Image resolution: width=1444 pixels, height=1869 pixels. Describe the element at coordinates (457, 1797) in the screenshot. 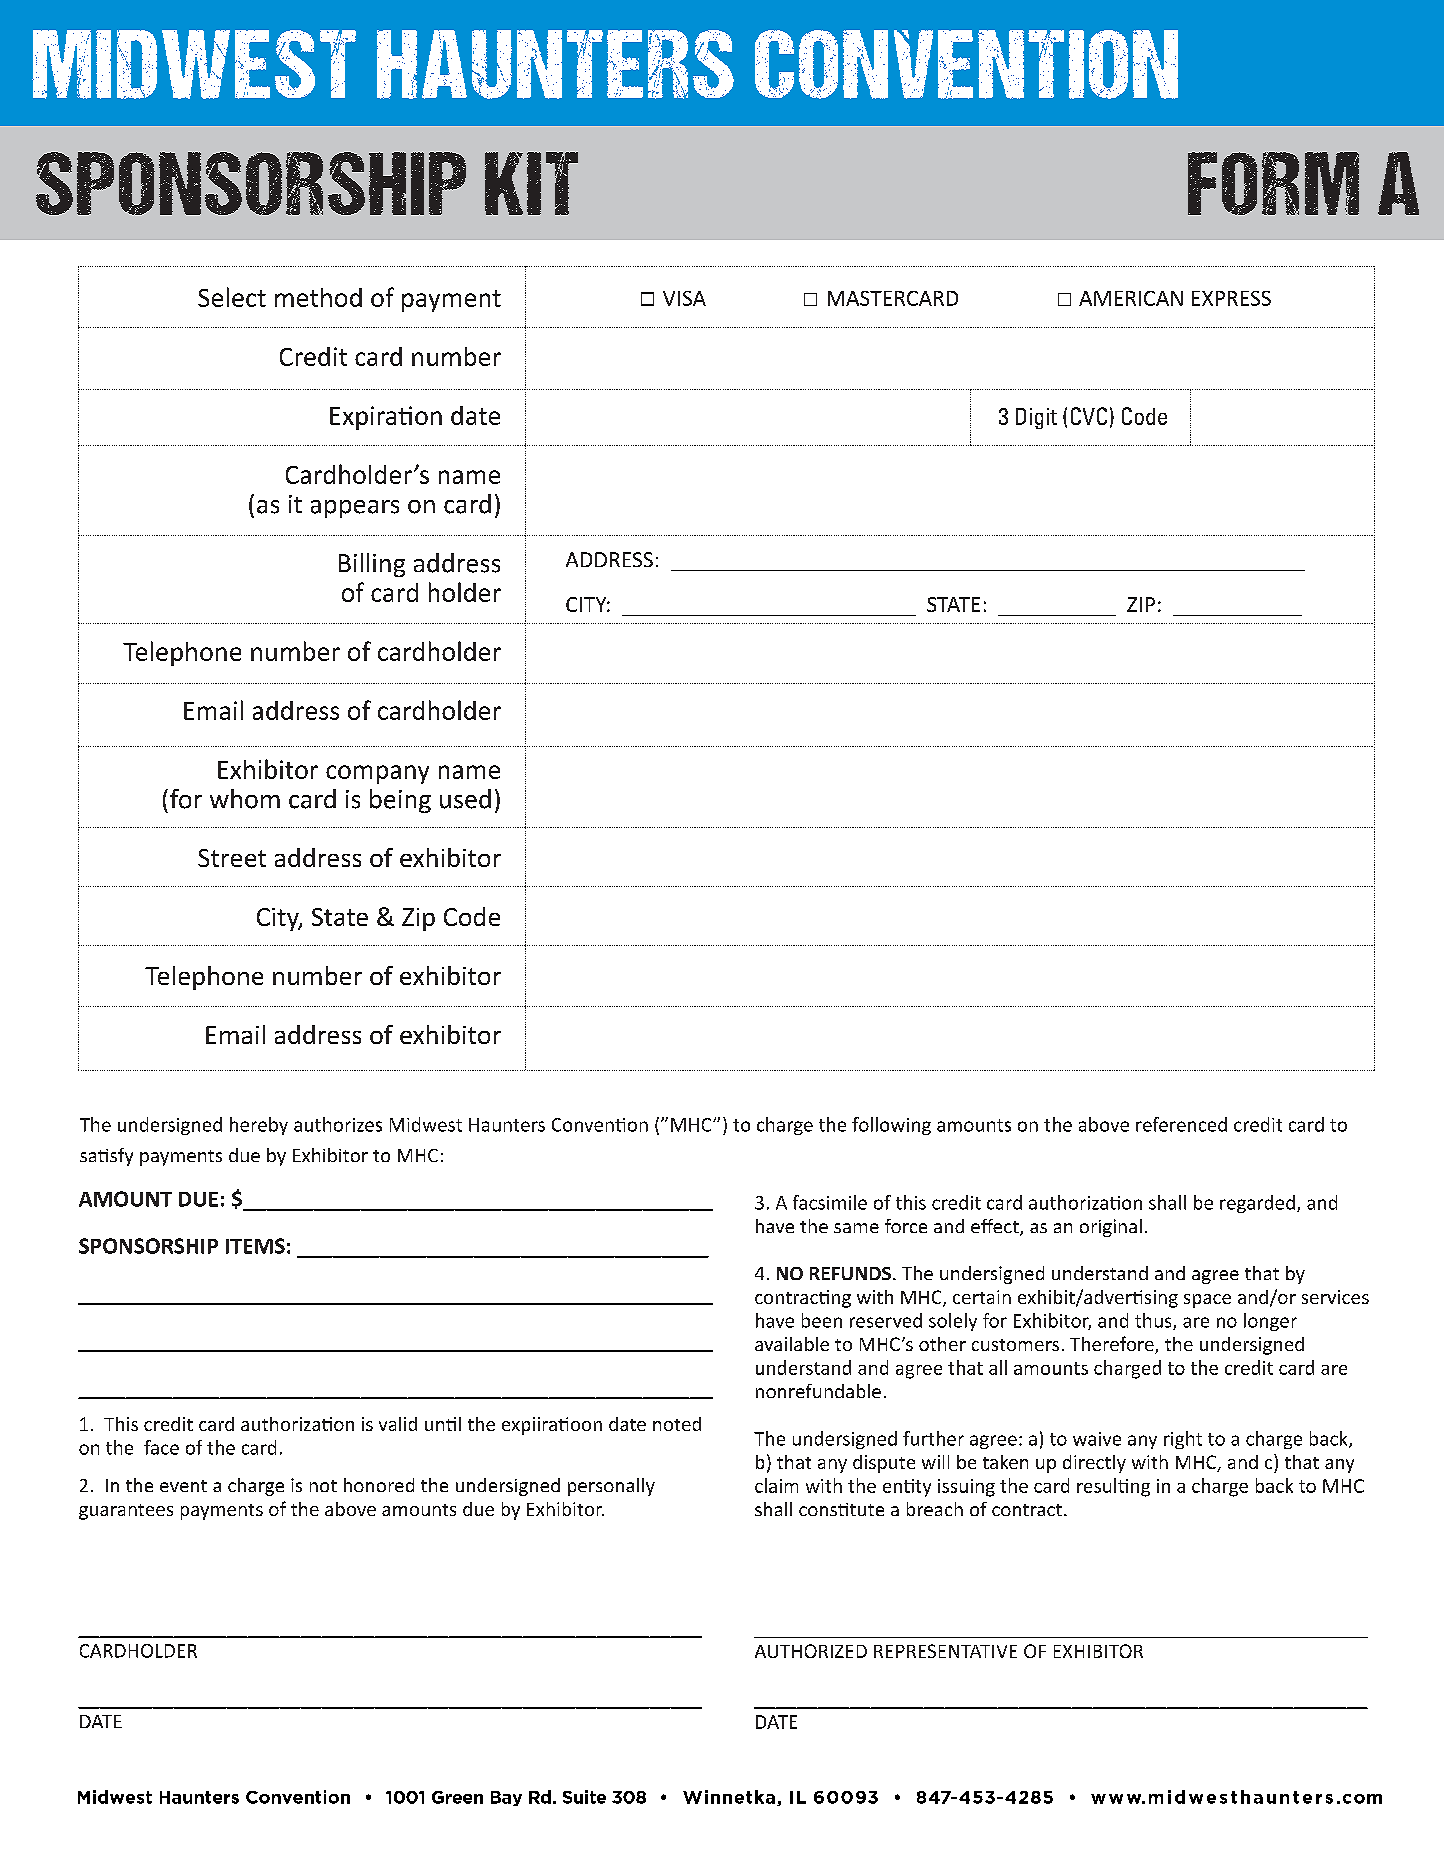

I see `Green` at that location.
